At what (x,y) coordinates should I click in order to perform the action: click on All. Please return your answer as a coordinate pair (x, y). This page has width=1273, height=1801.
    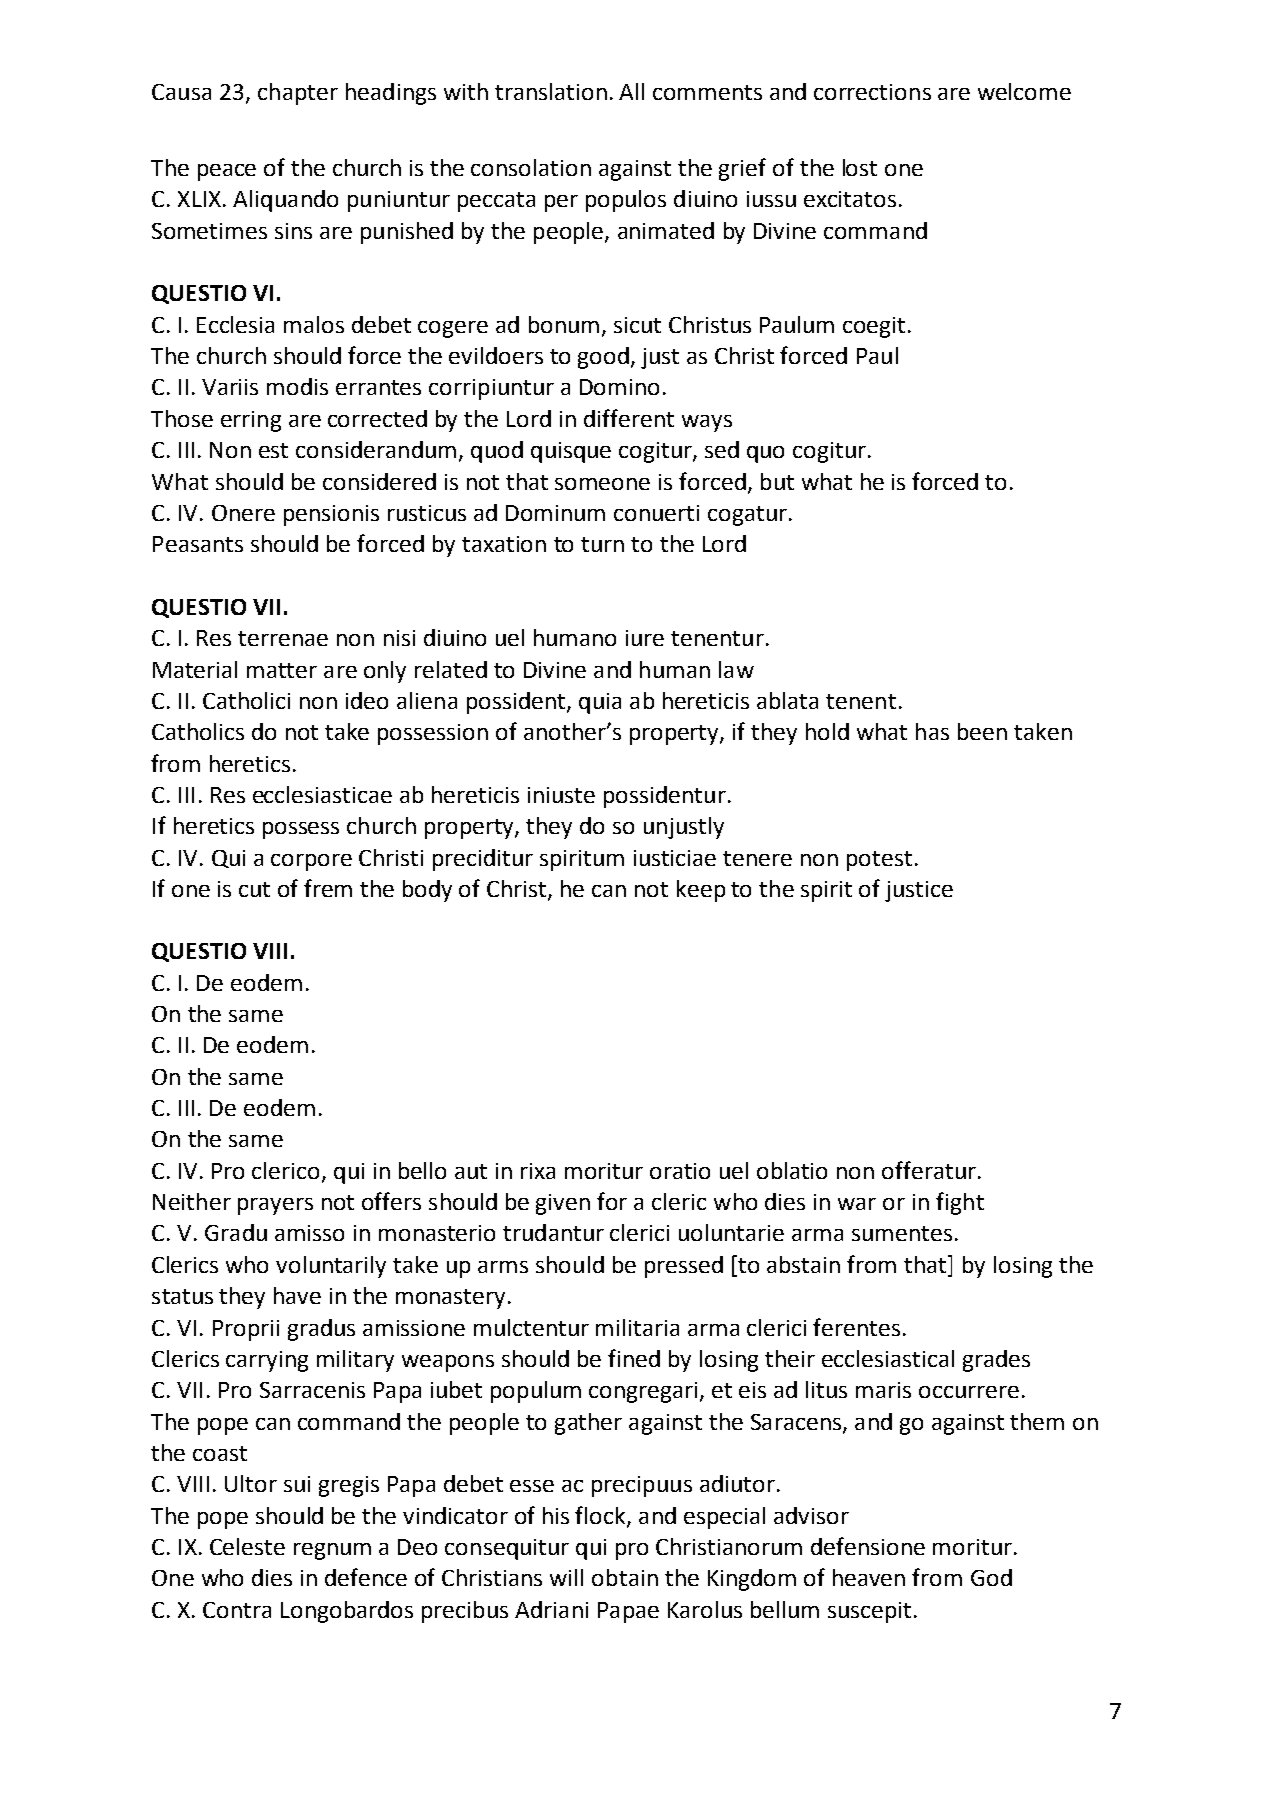
    Looking at the image, I should click on (631, 91).
